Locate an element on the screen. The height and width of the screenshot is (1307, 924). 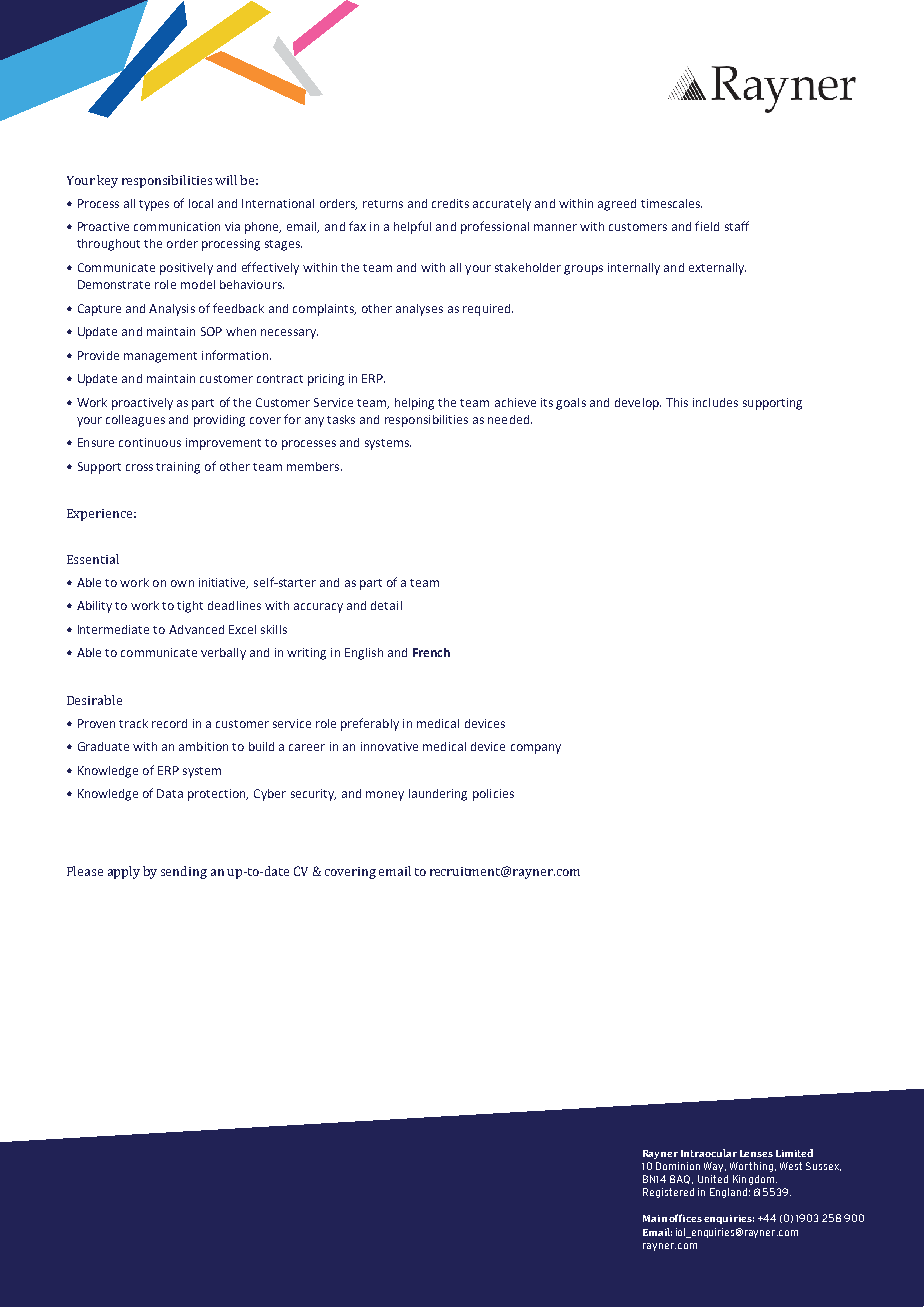
Dominion is located at coordinates (678, 1166).
